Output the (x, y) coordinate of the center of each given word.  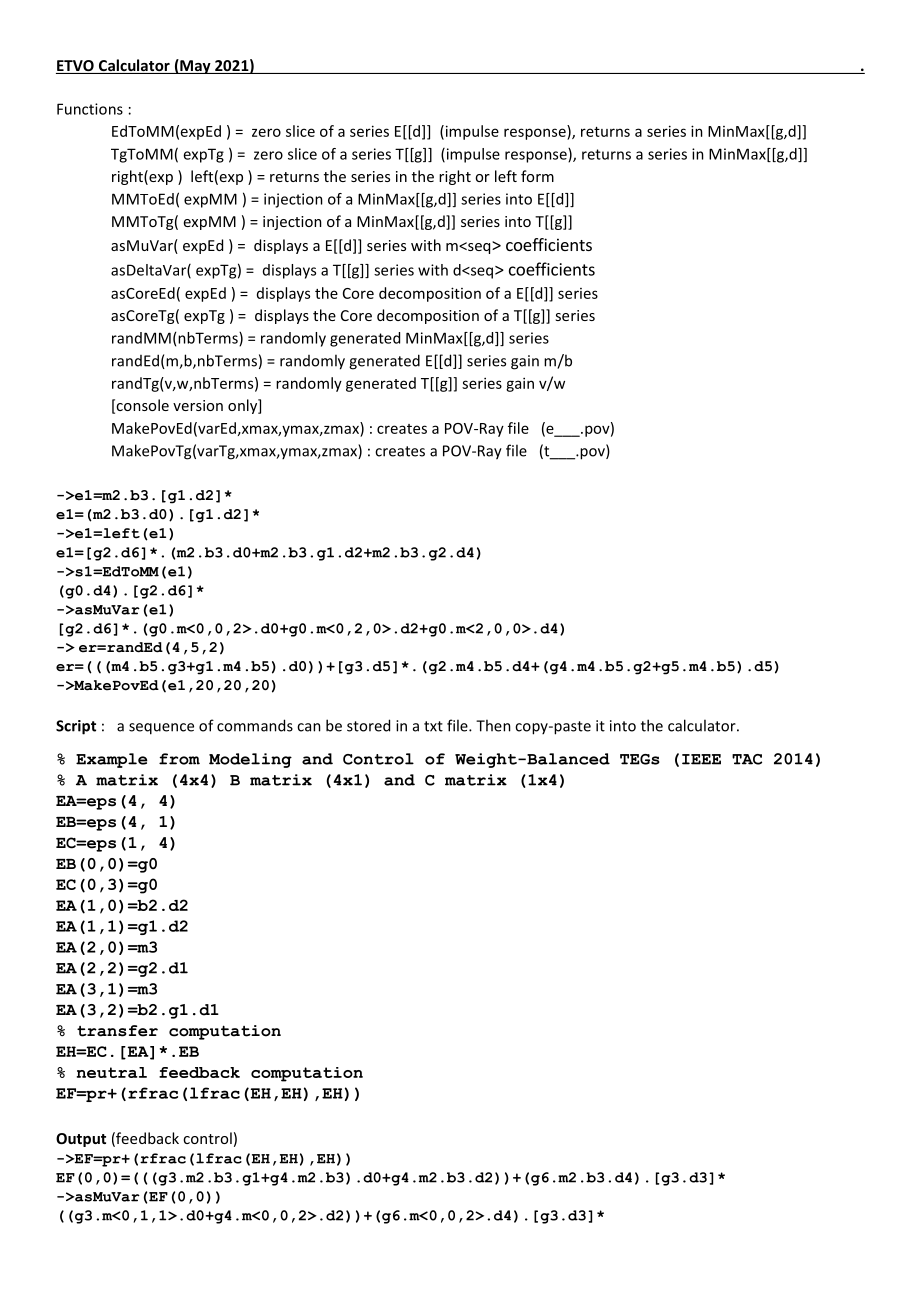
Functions (90, 109)
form (537, 176)
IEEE (701, 759)
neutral (112, 1072)
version (198, 405)
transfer (117, 1031)
